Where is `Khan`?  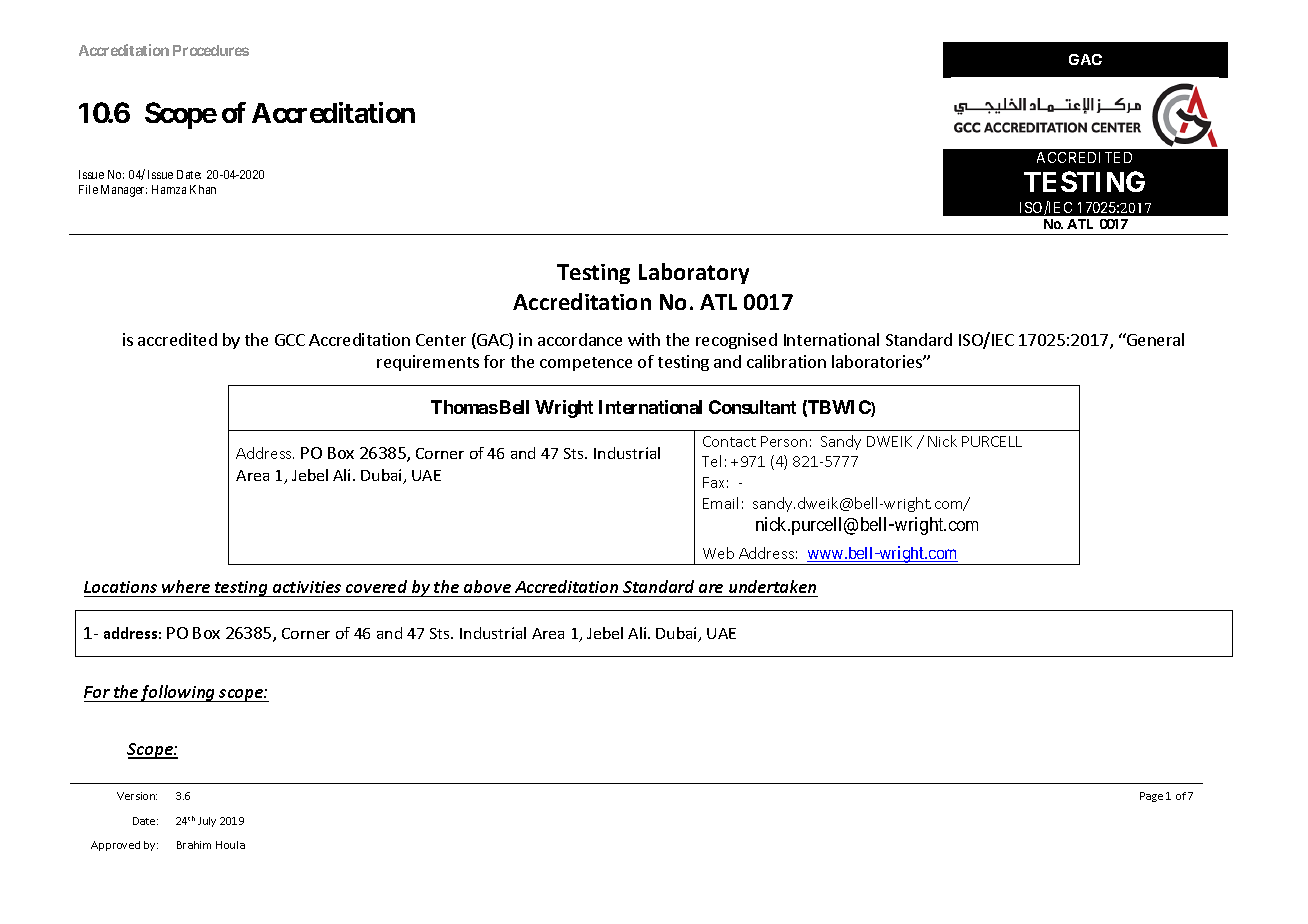 Khan is located at coordinates (203, 189).
